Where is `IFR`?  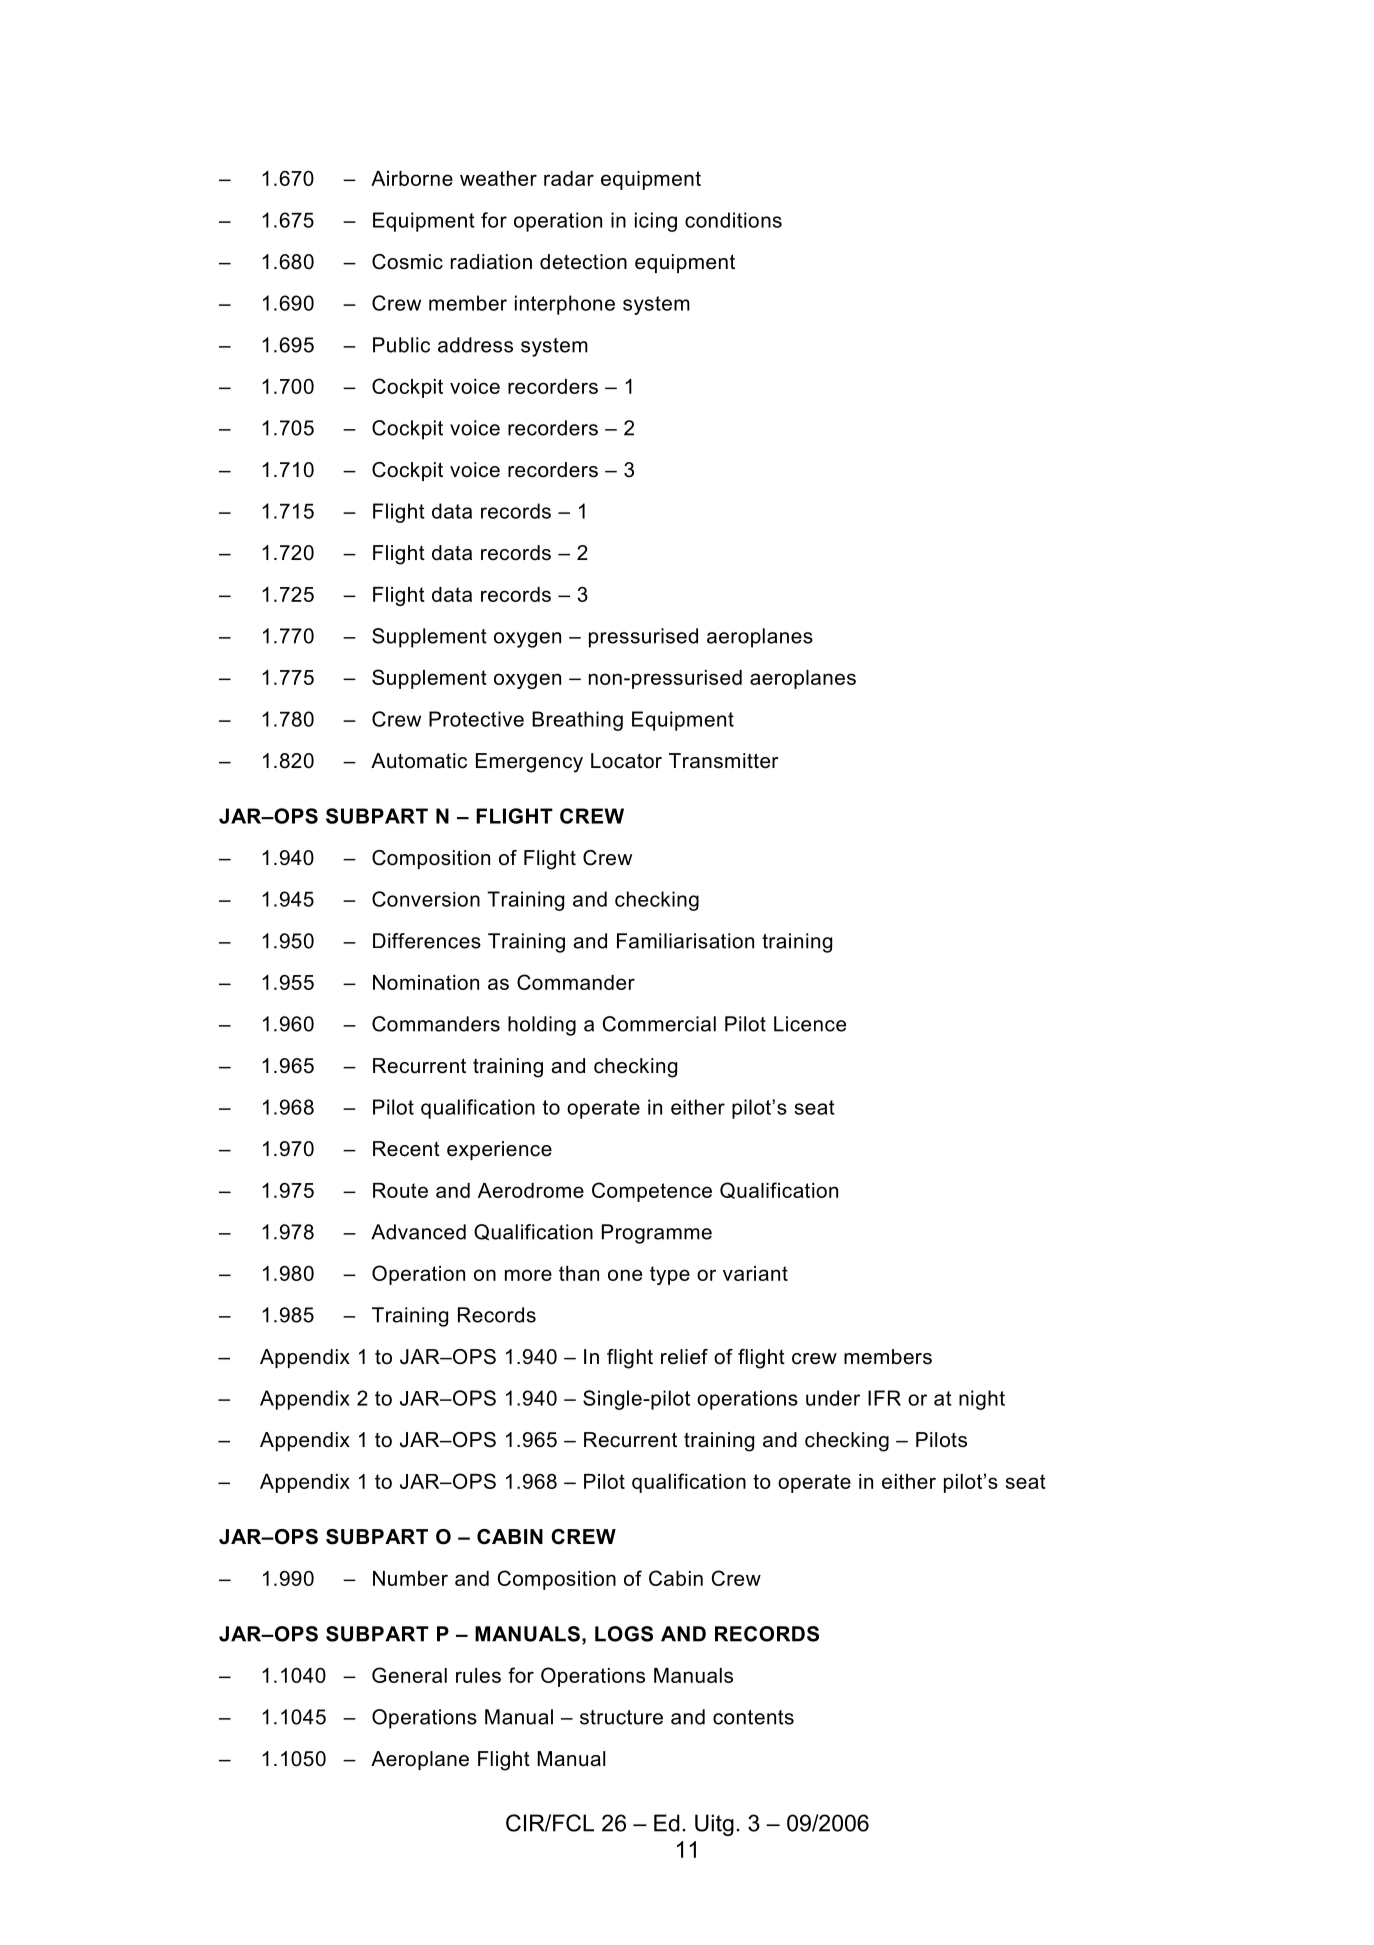 IFR is located at coordinates (884, 1398).
